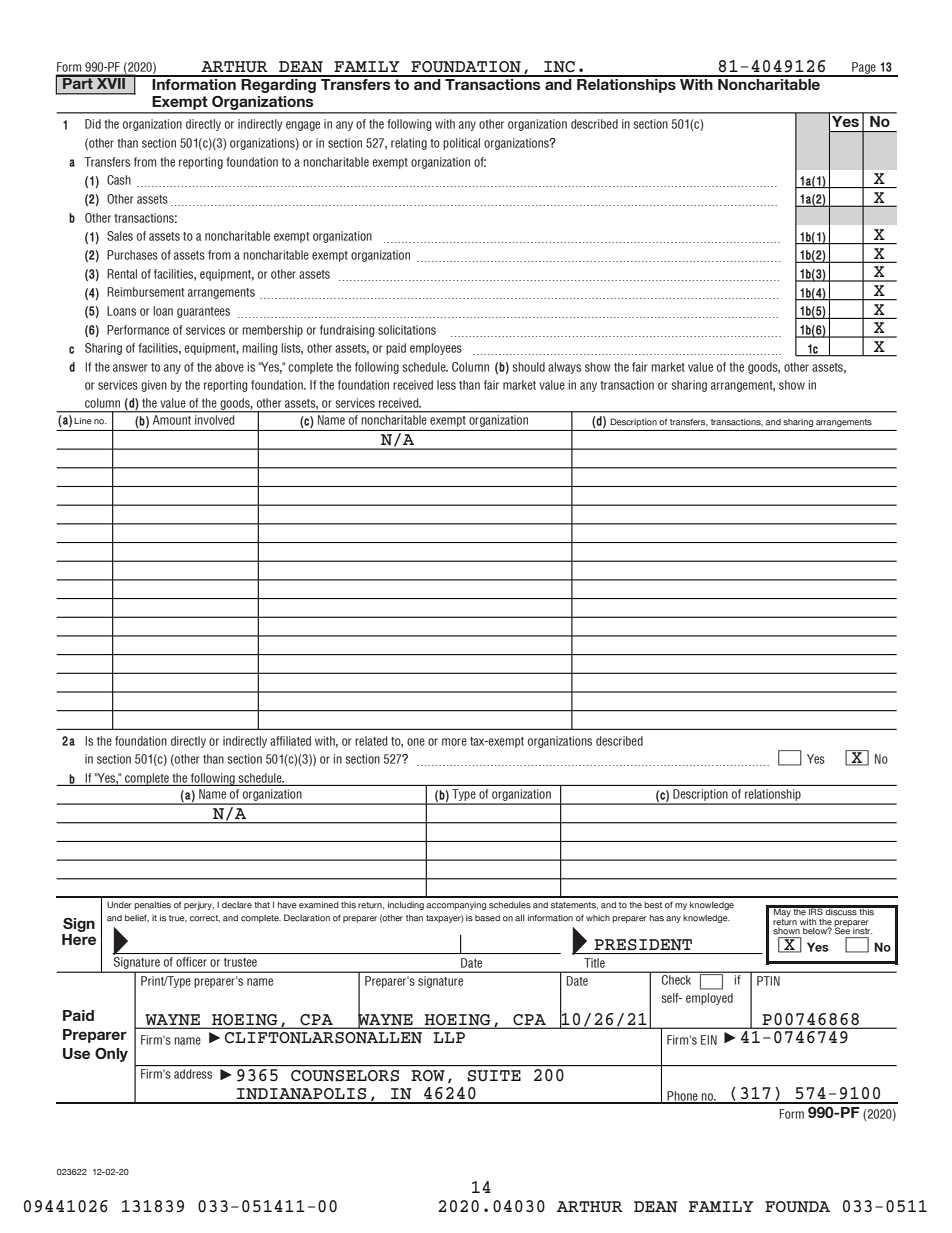  What do you see at coordinates (653, 905) in the screenshot?
I see `best` at bounding box center [653, 905].
